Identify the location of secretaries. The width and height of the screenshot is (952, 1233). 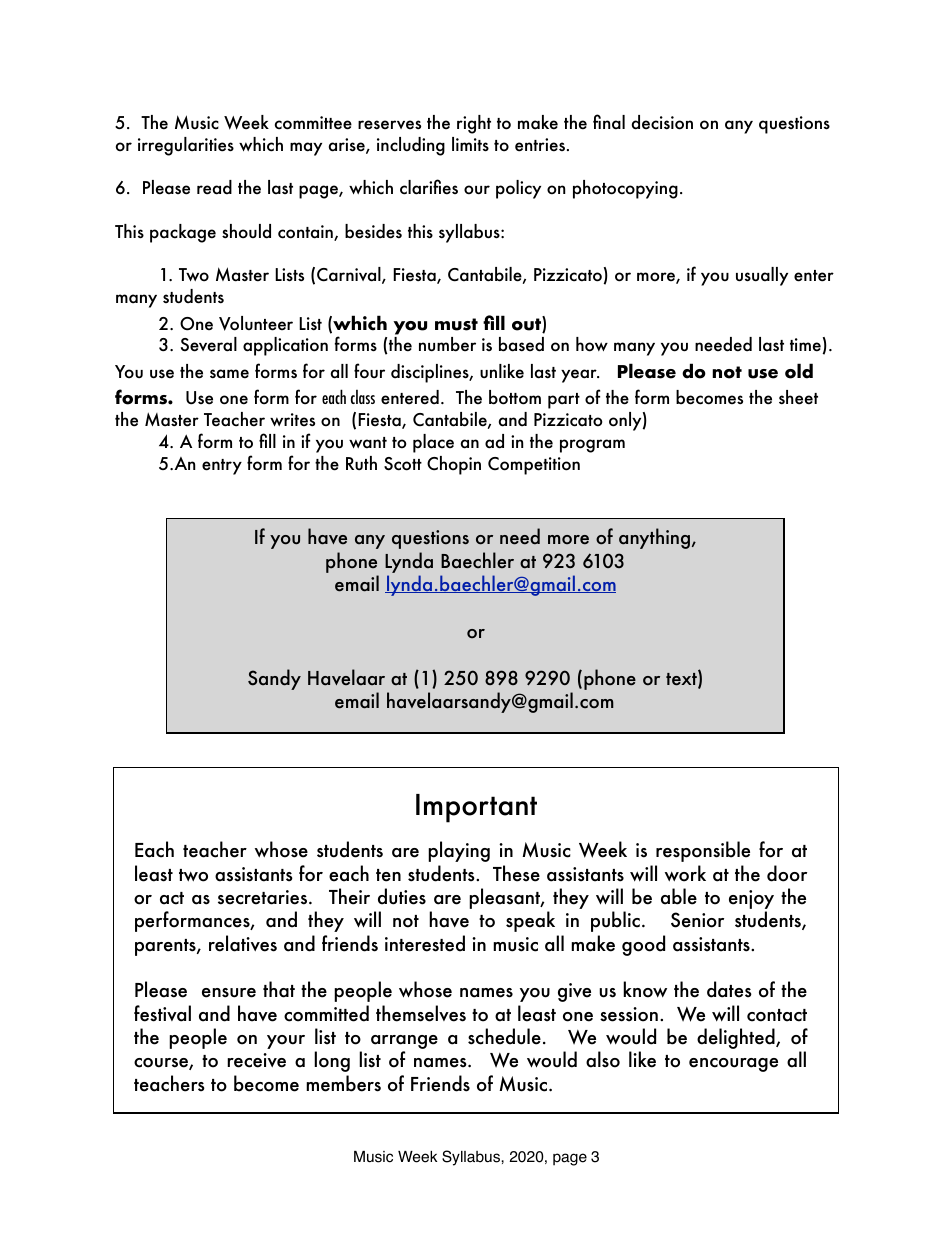
(264, 897).
